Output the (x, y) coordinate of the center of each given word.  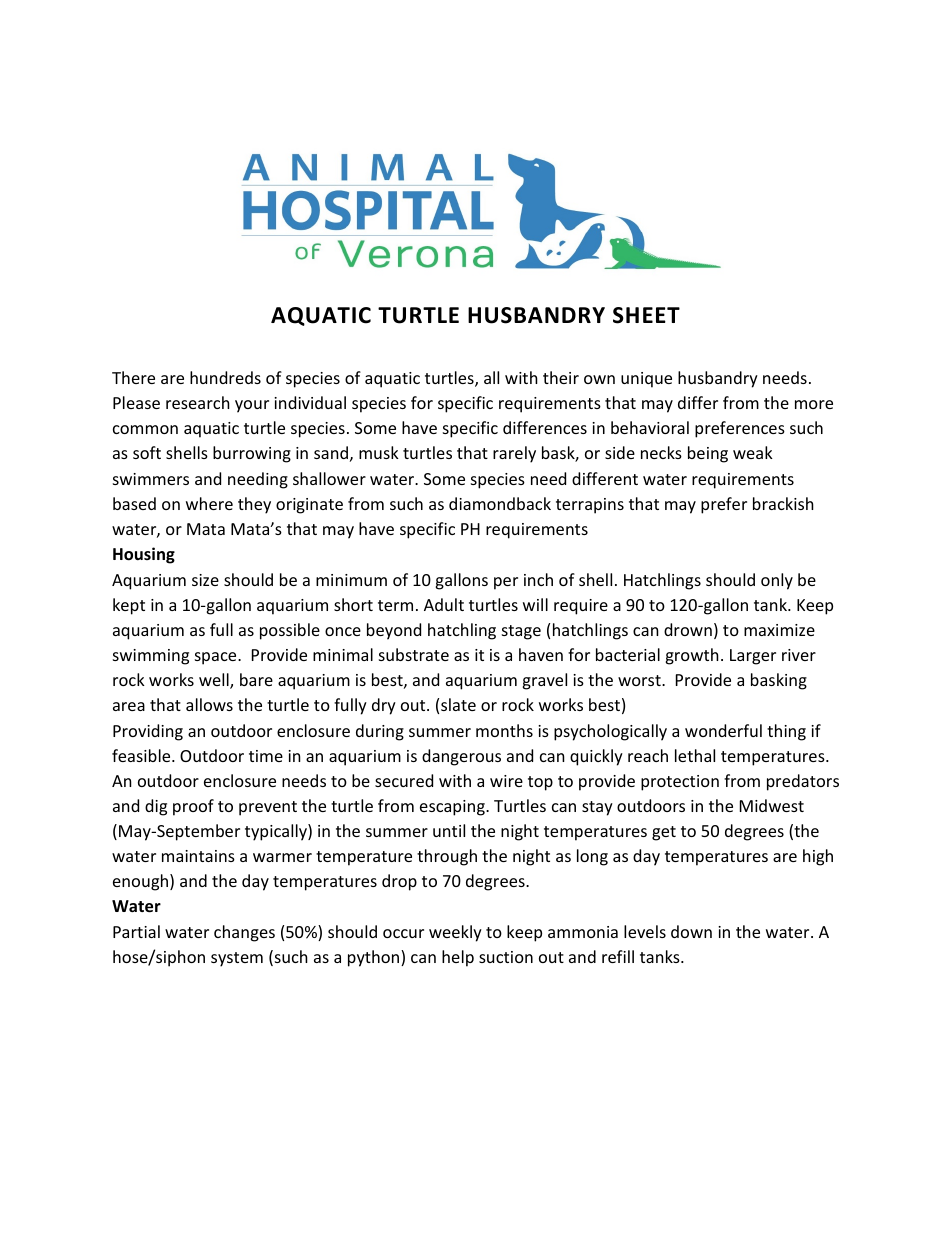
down (691, 931)
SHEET (646, 315)
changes (244, 933)
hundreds (225, 377)
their (561, 377)
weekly (455, 933)
